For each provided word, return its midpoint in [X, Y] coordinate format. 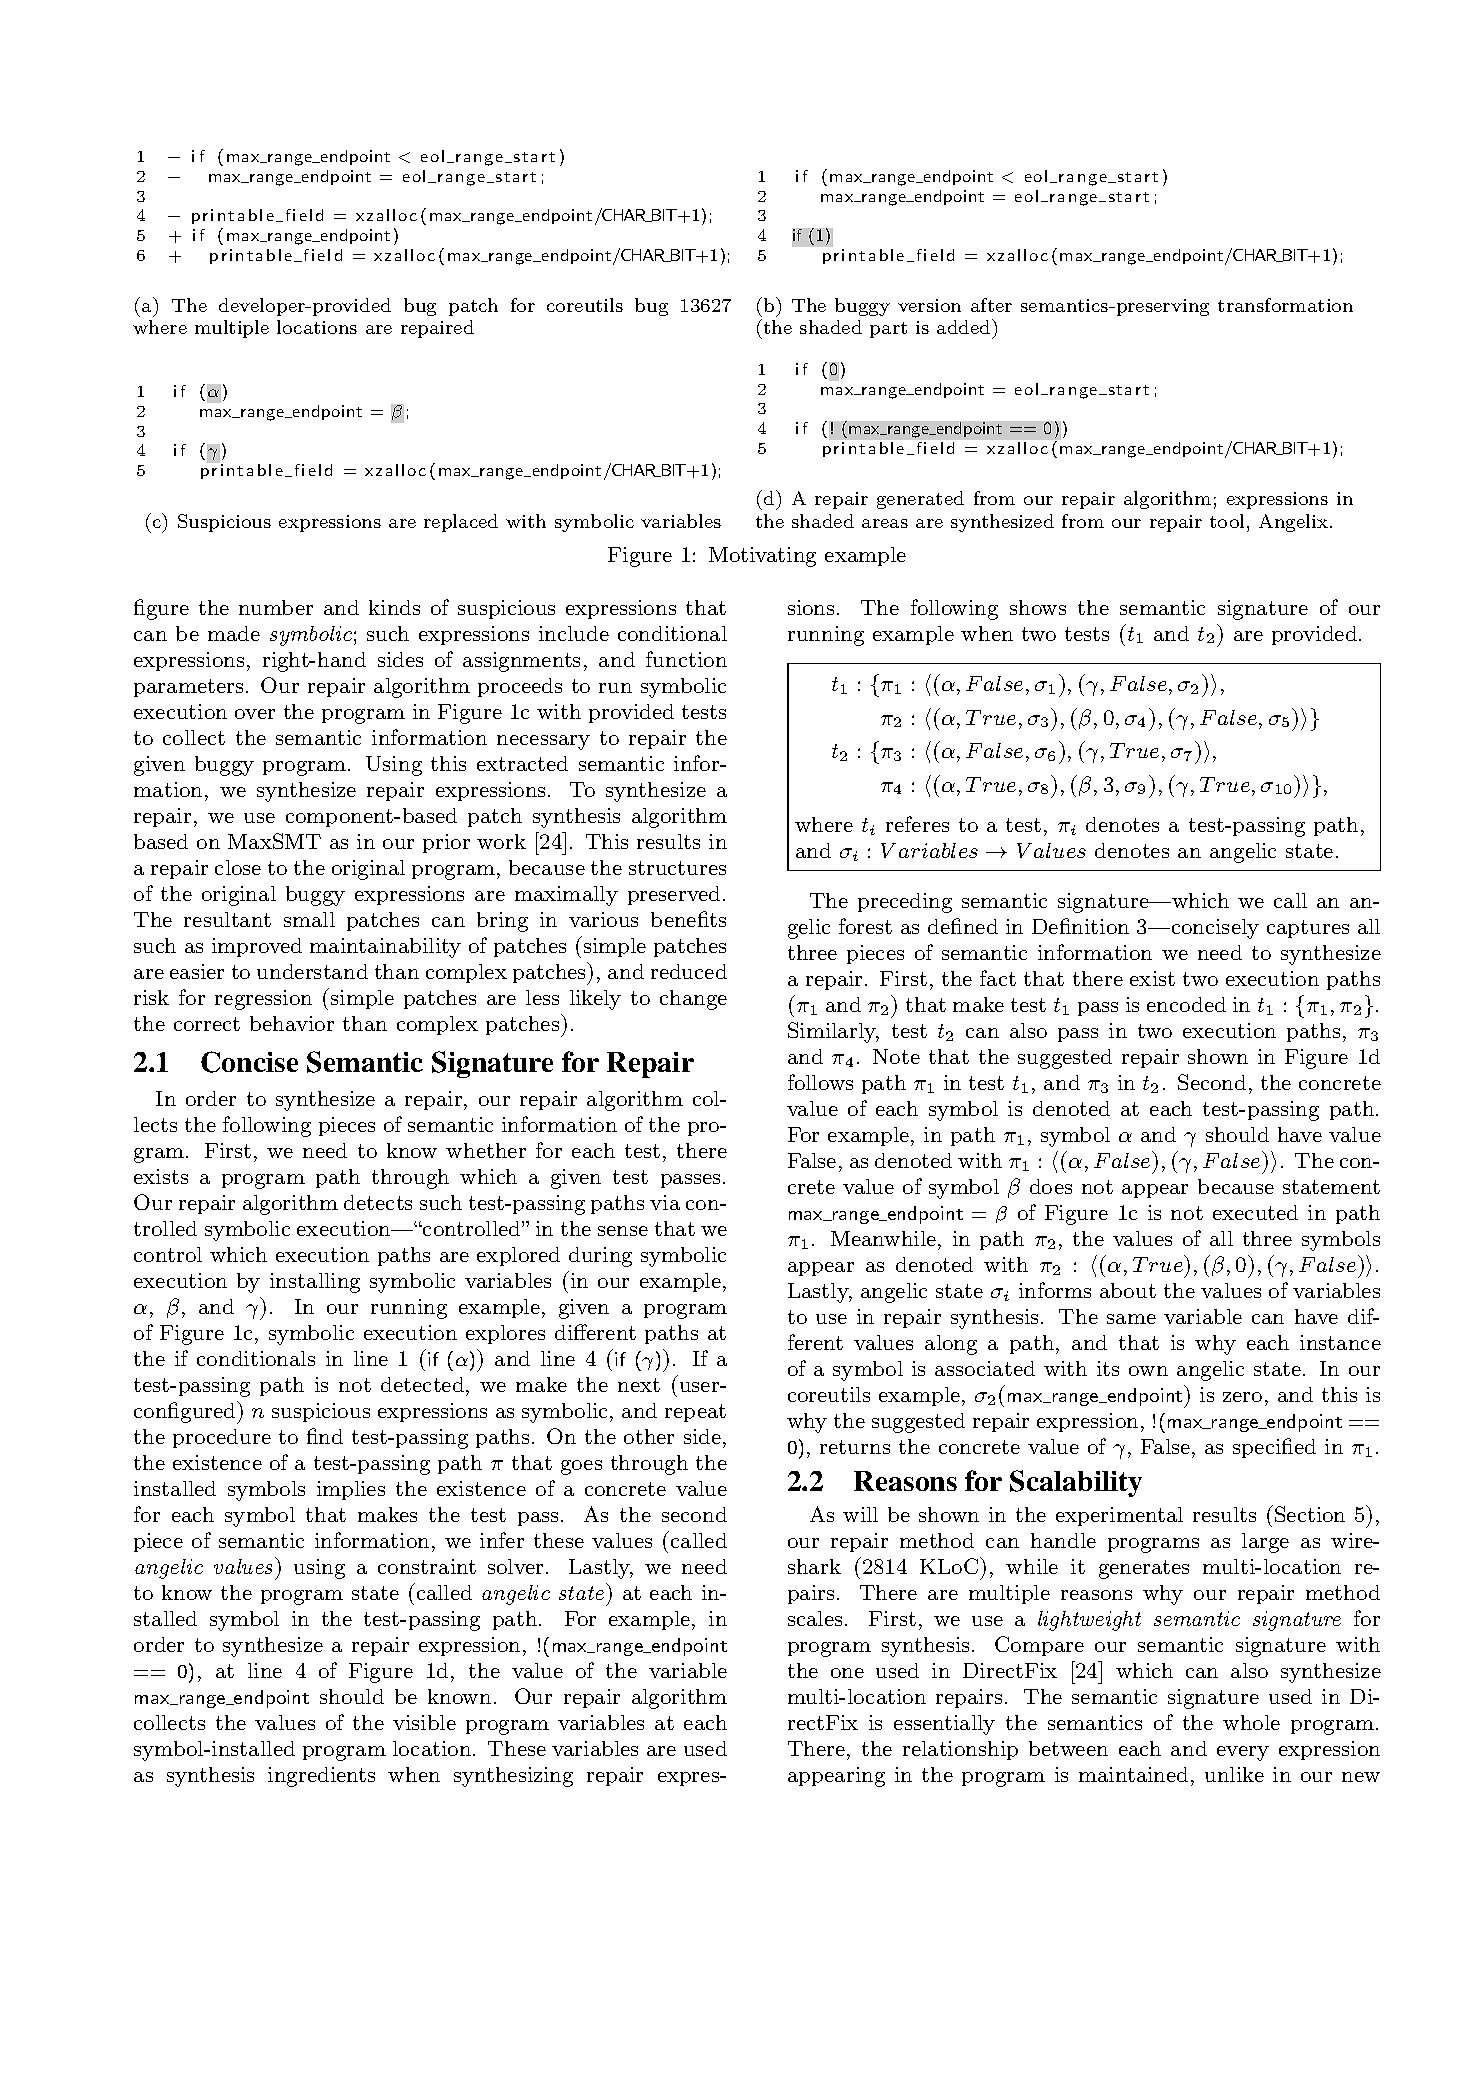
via [665, 1202]
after [991, 305]
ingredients [321, 1777]
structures [677, 868]
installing [315, 1283]
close [238, 867]
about [1128, 1290]
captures [1308, 929]
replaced [461, 523]
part [888, 330]
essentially [944, 1725]
